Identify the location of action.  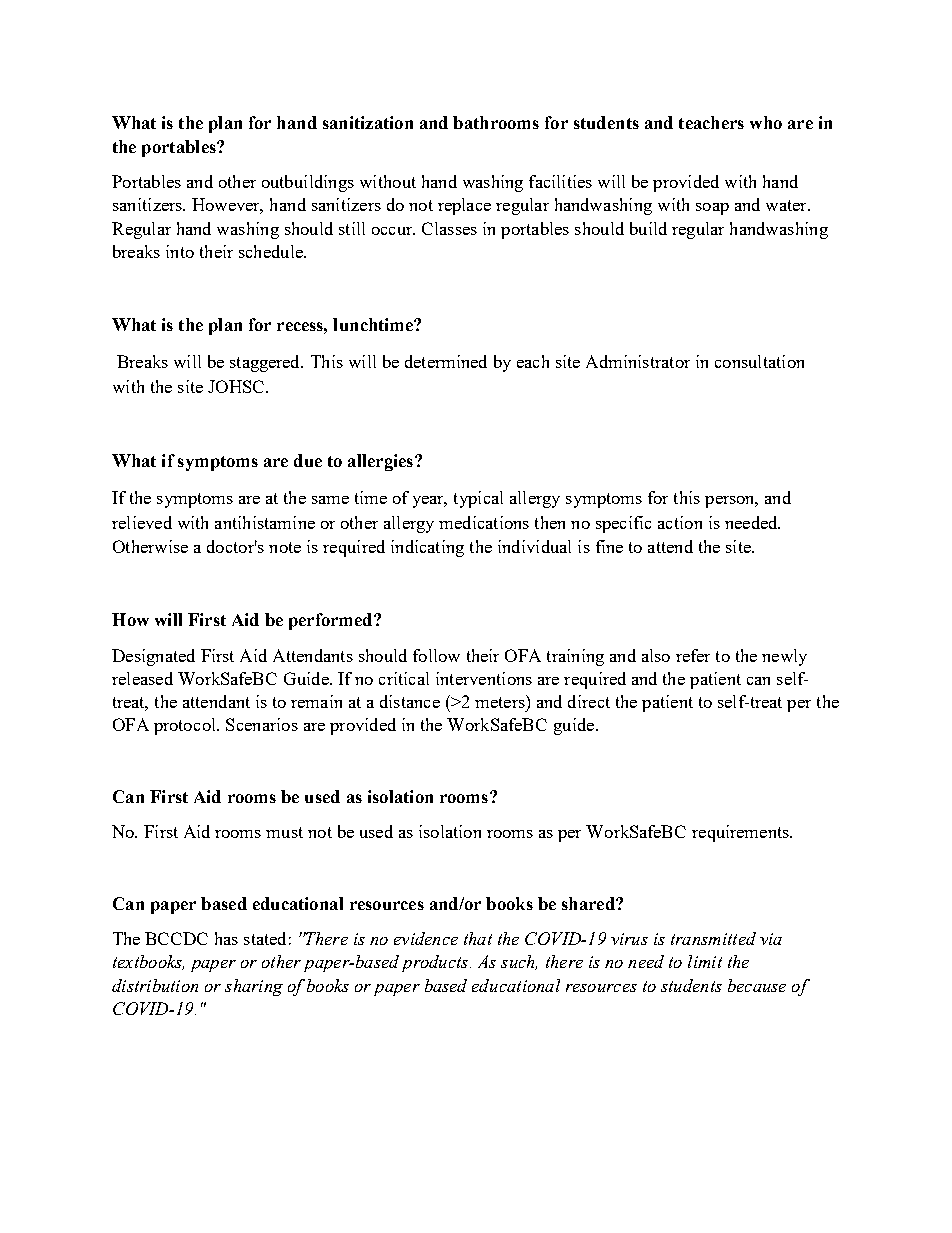
(680, 522).
